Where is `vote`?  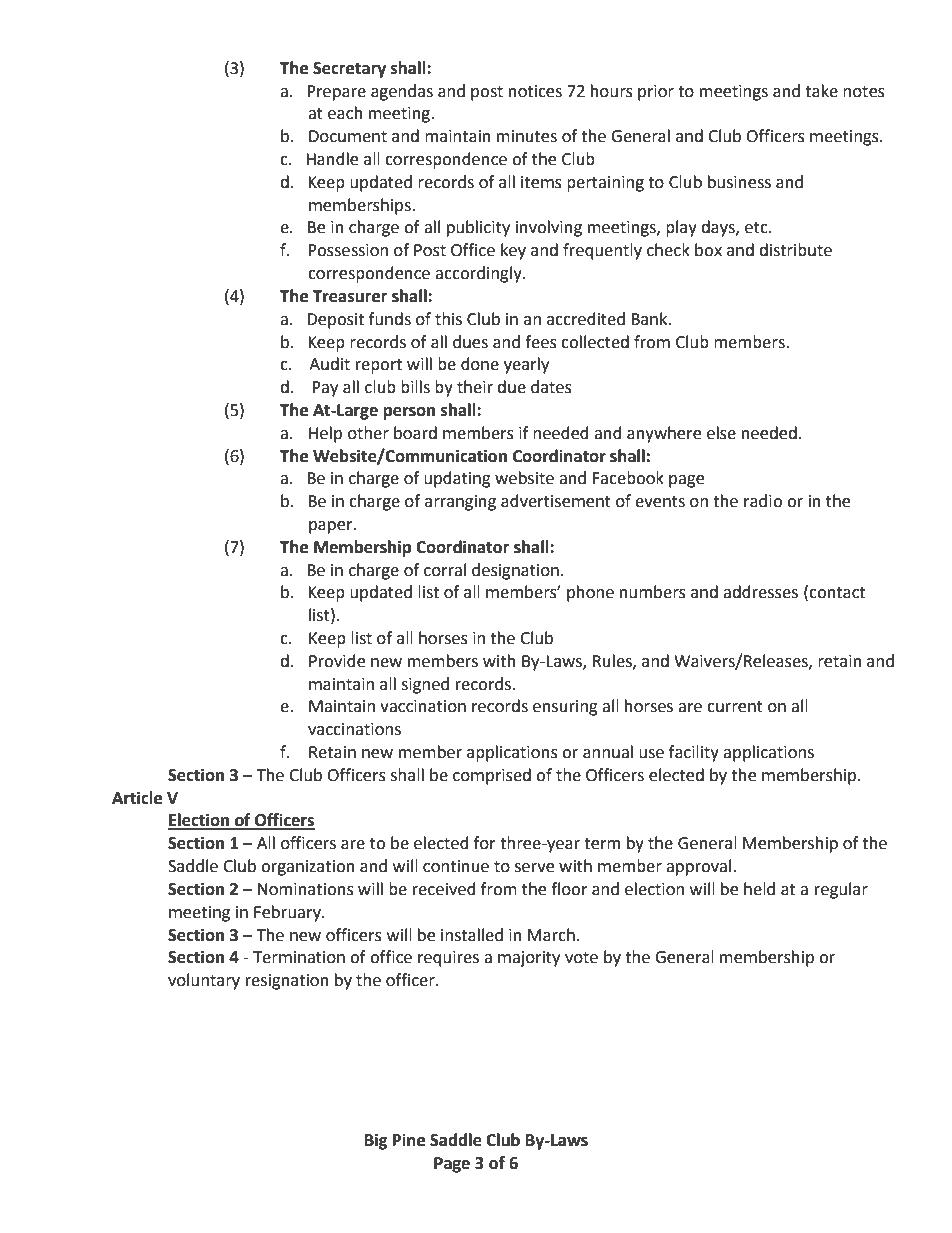
vote is located at coordinates (581, 958).
